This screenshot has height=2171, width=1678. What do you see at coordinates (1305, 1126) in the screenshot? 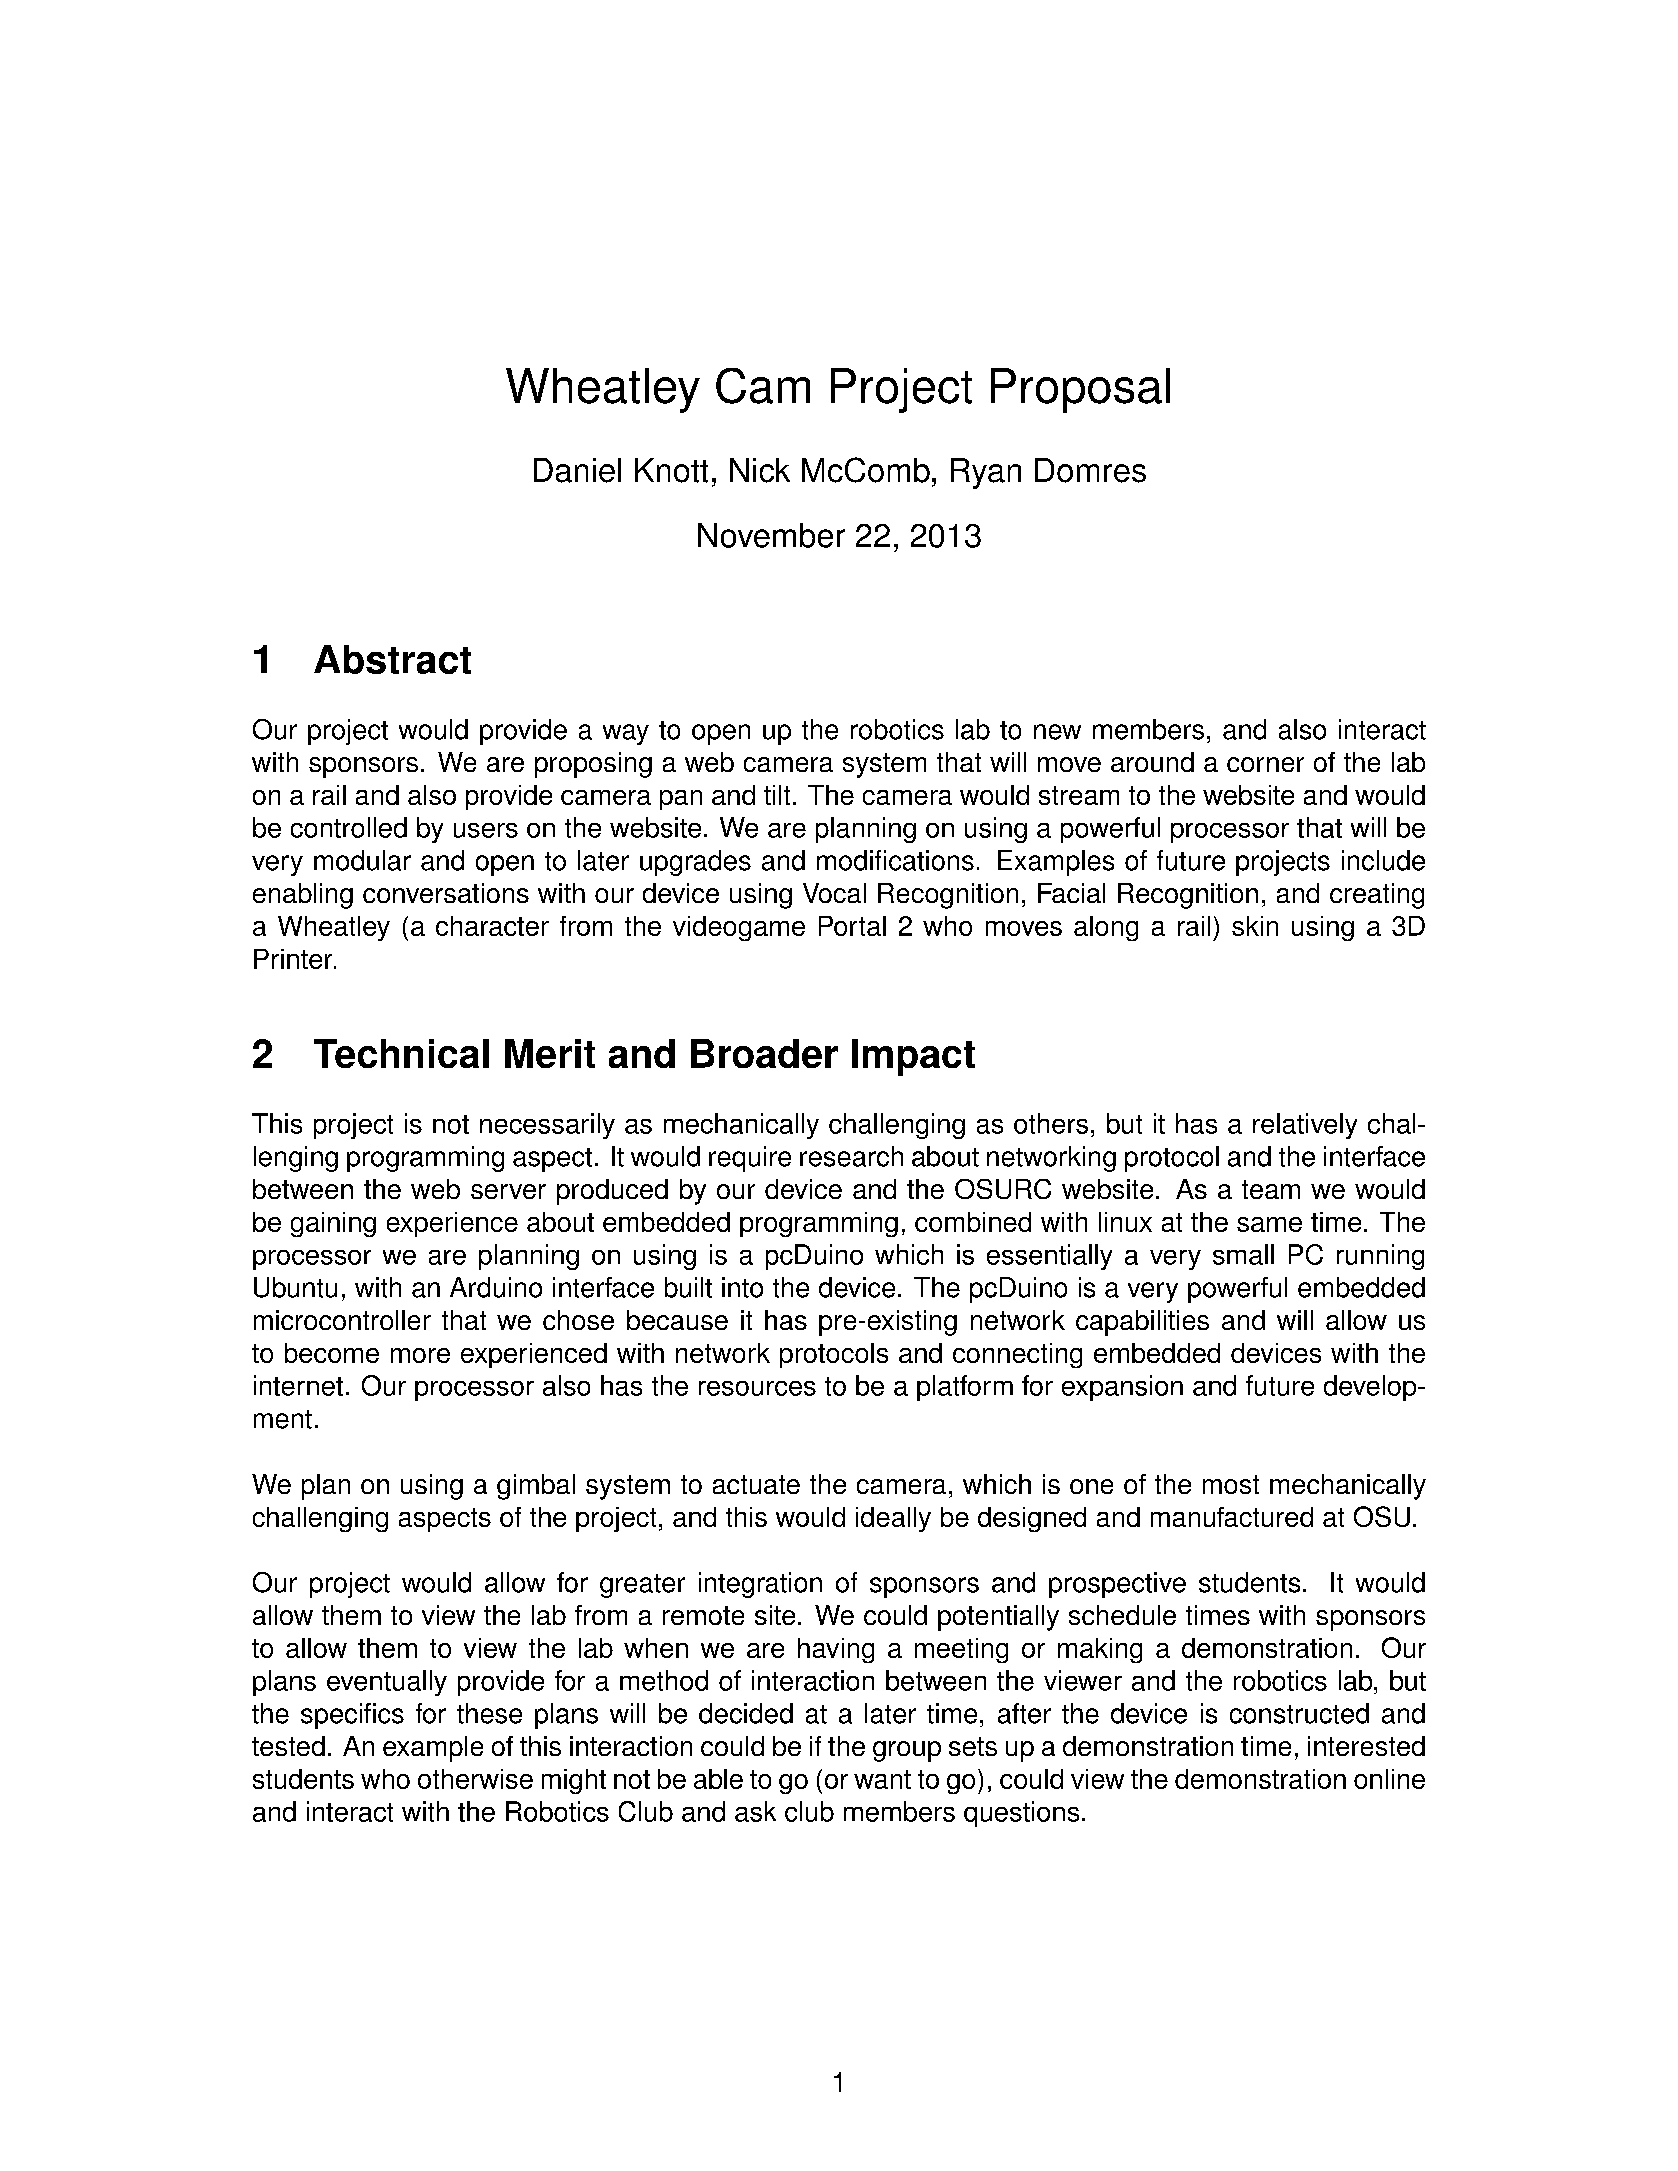
I see `relatively` at bounding box center [1305, 1126].
